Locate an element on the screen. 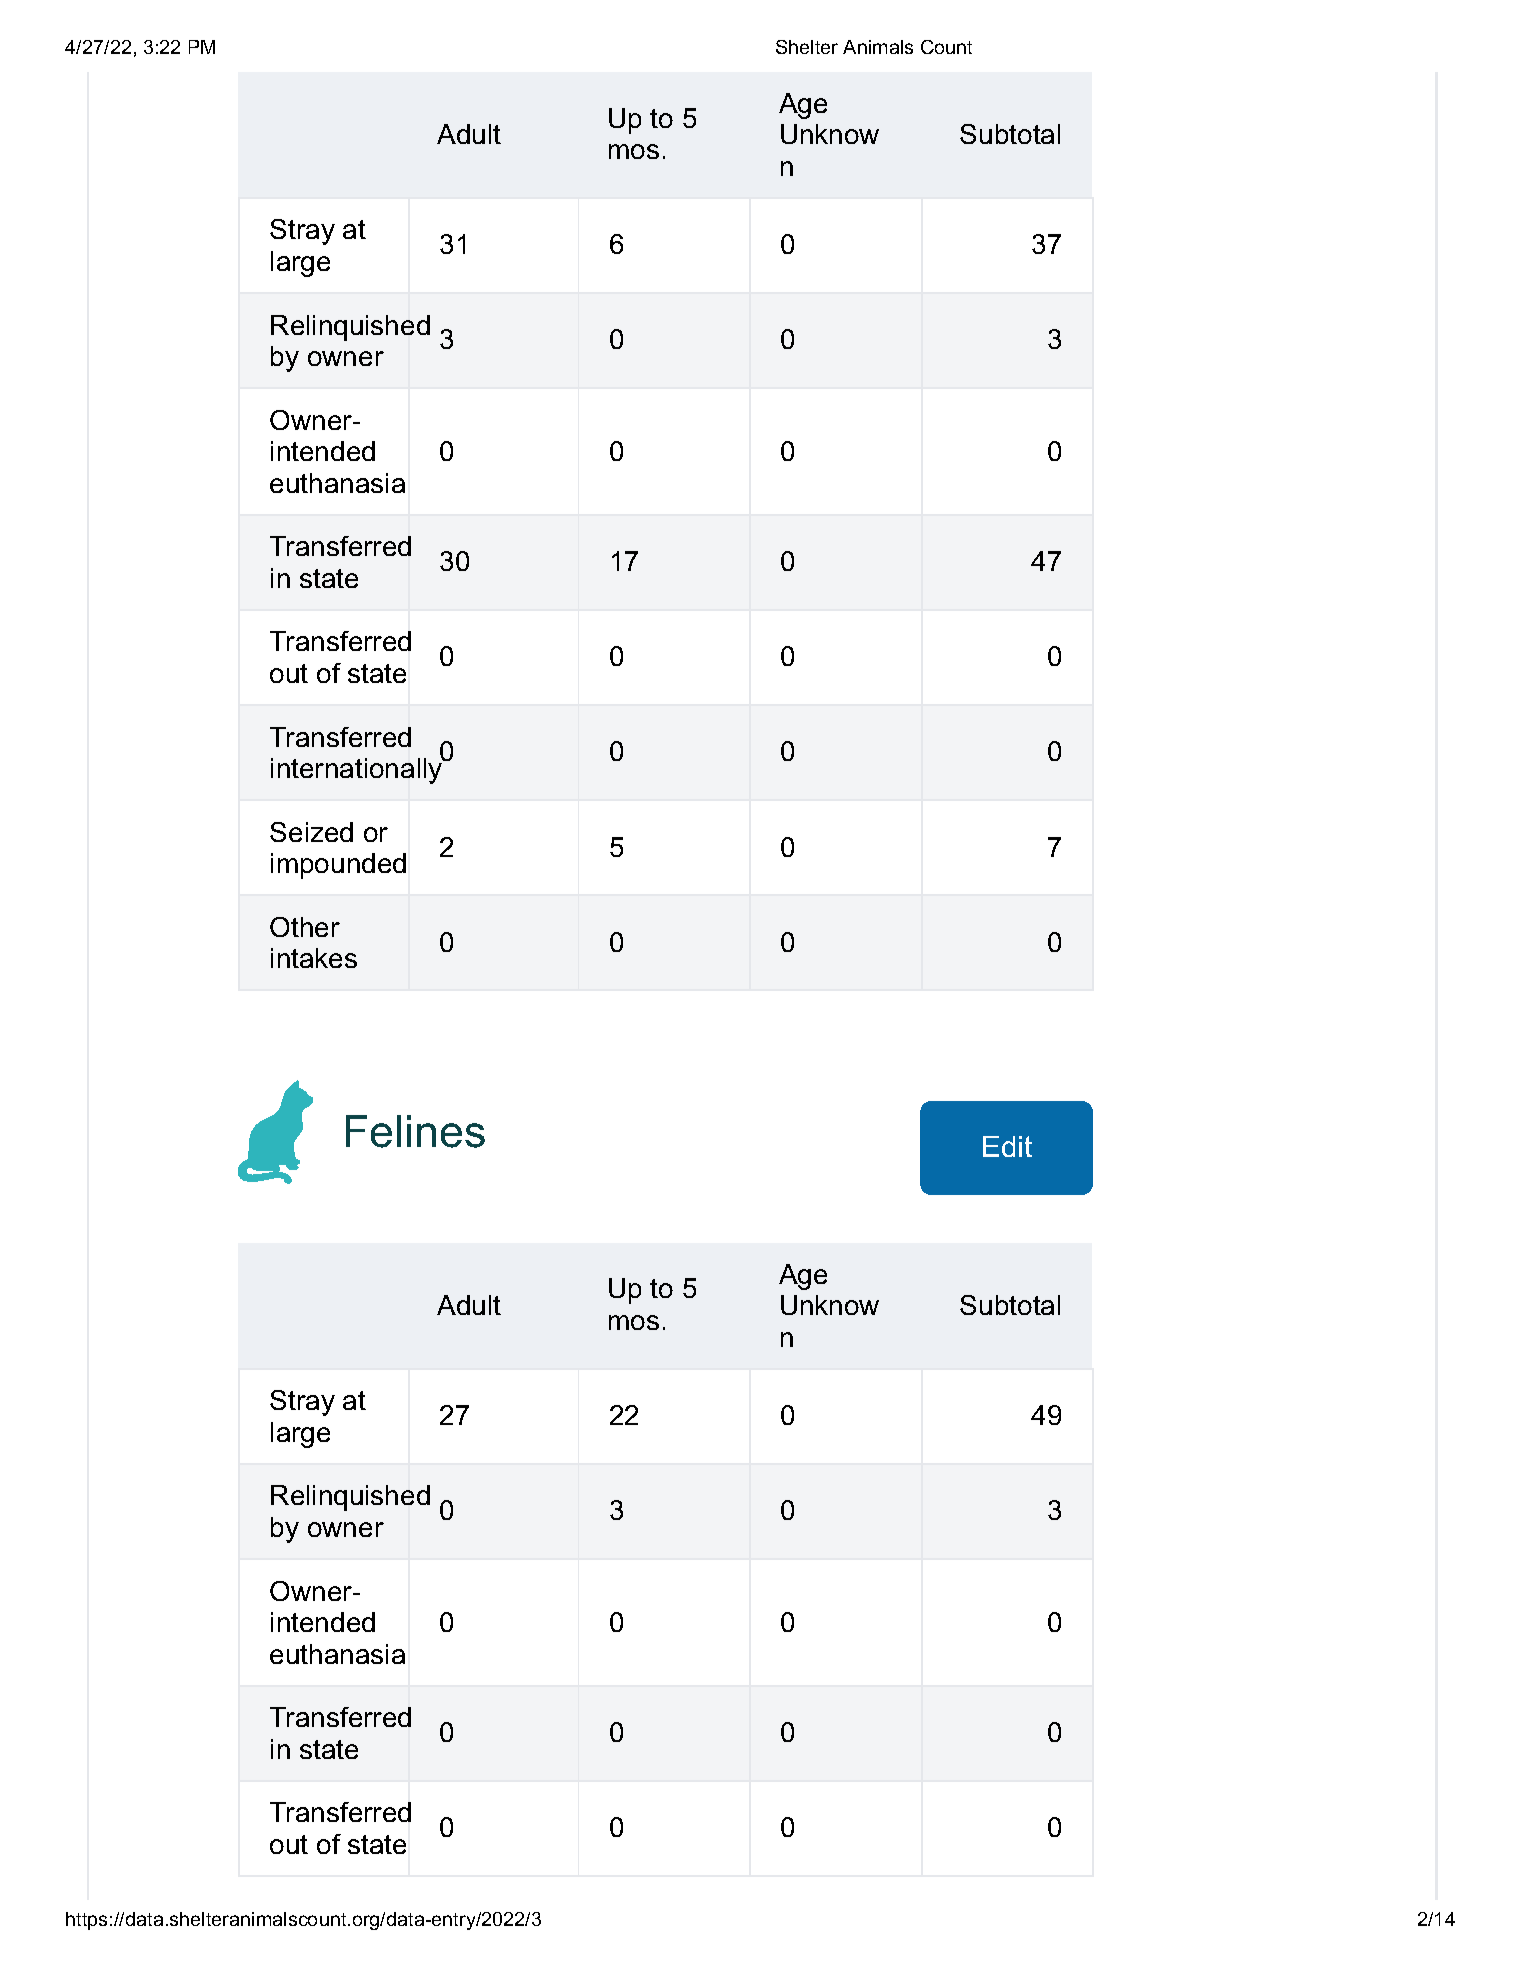  Other is located at coordinates (305, 927).
